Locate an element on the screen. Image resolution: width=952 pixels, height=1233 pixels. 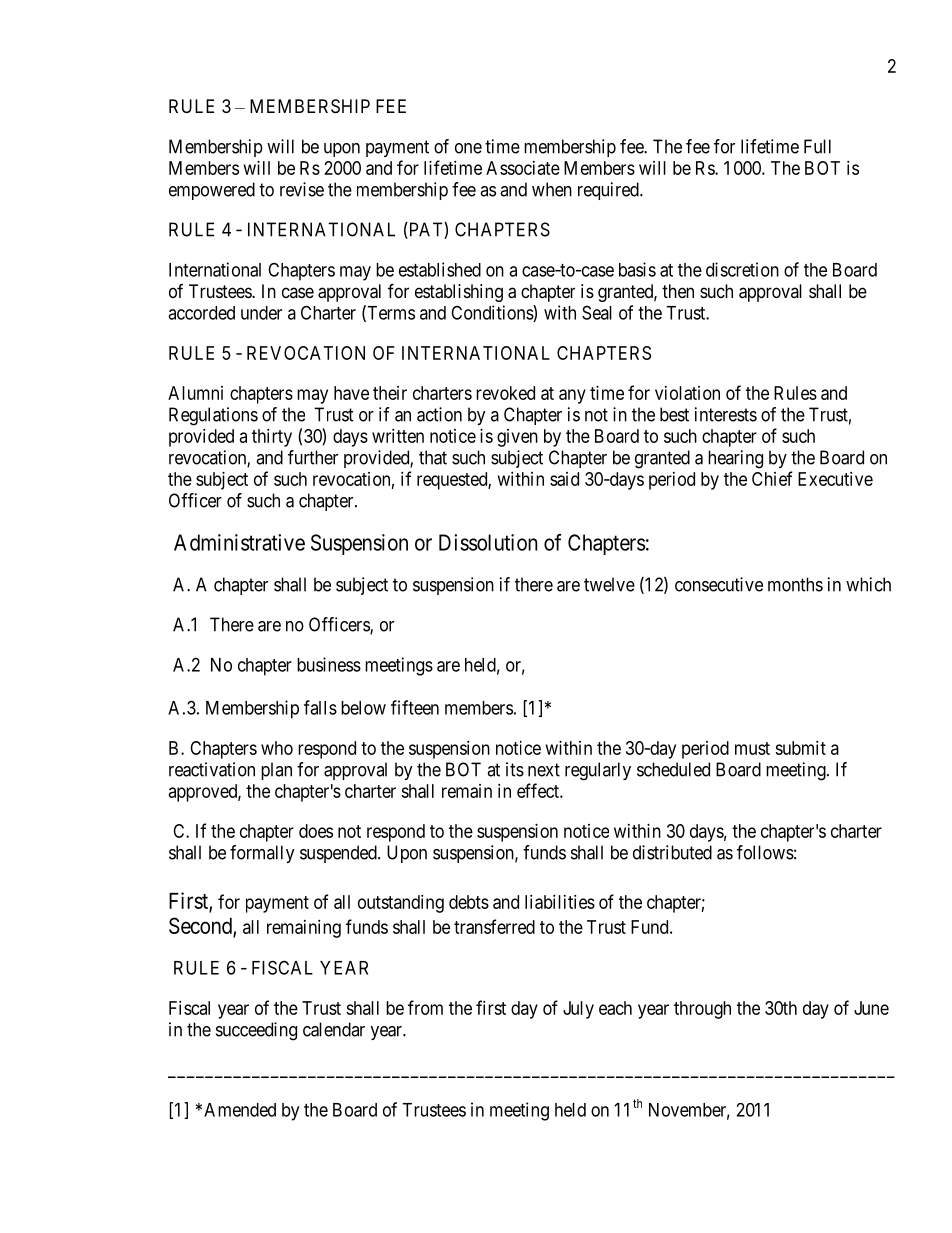
June is located at coordinates (871, 1008).
